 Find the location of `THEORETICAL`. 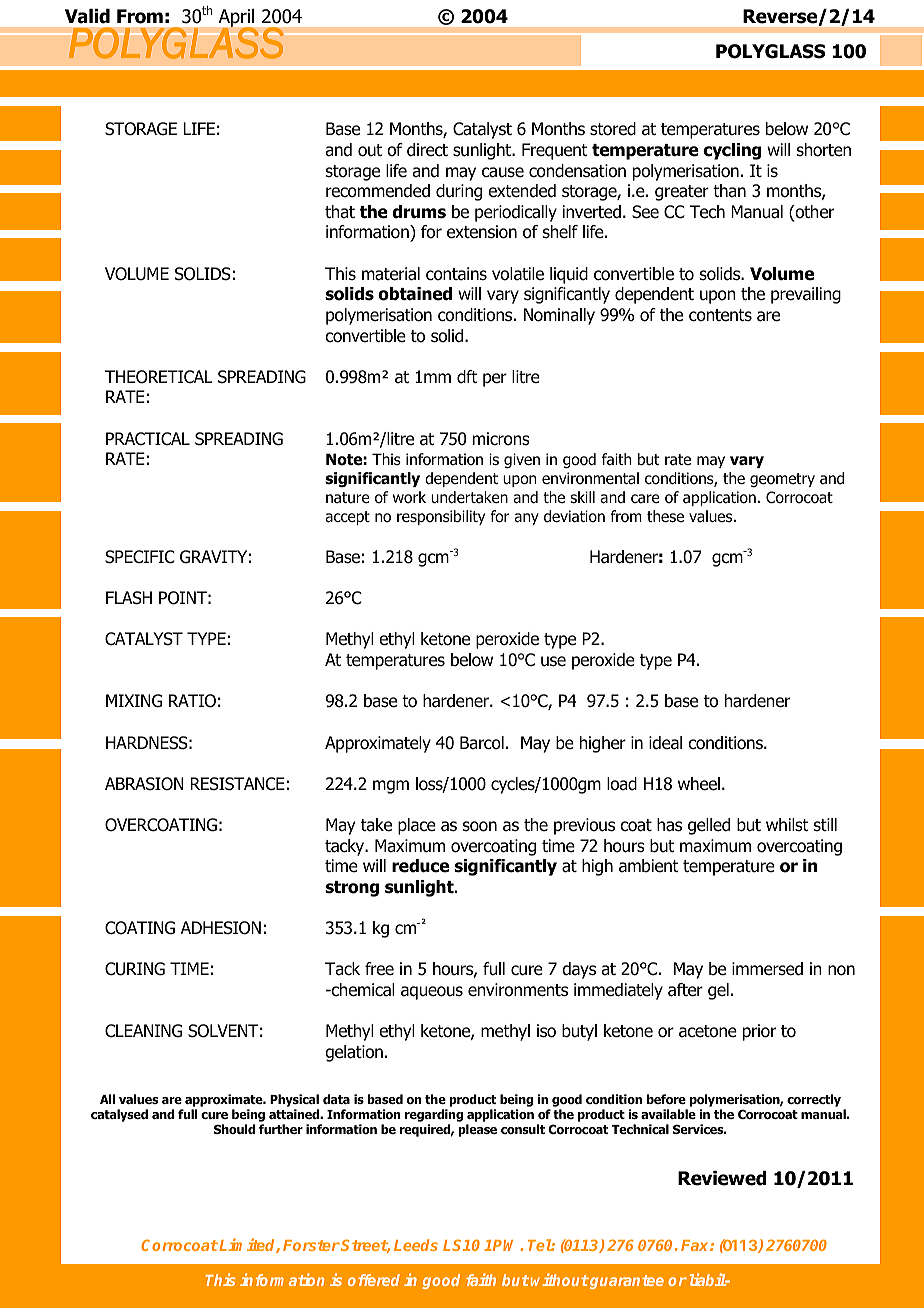

THEORETICAL is located at coordinates (159, 377).
